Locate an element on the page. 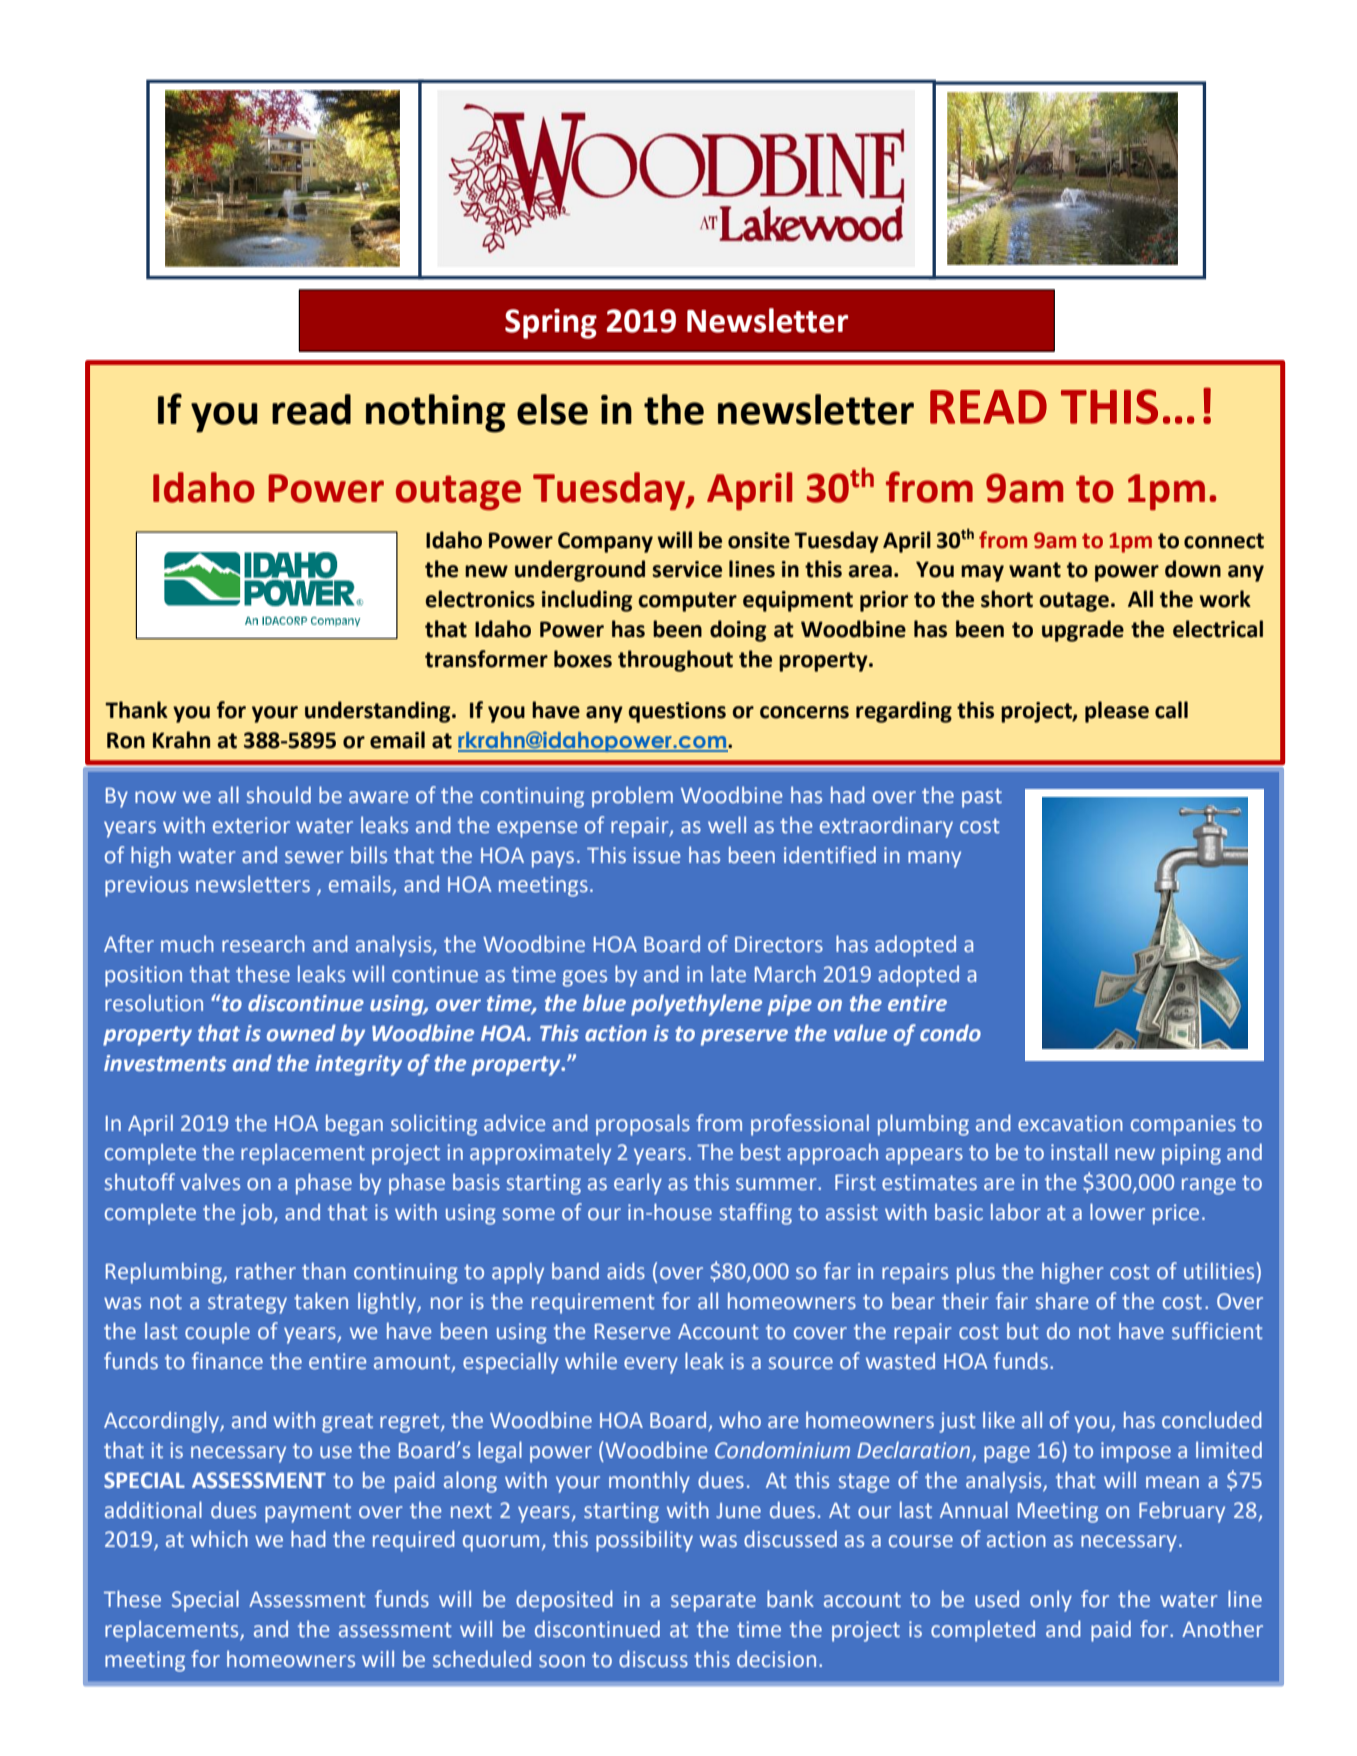  Spring is located at coordinates (551, 324).
